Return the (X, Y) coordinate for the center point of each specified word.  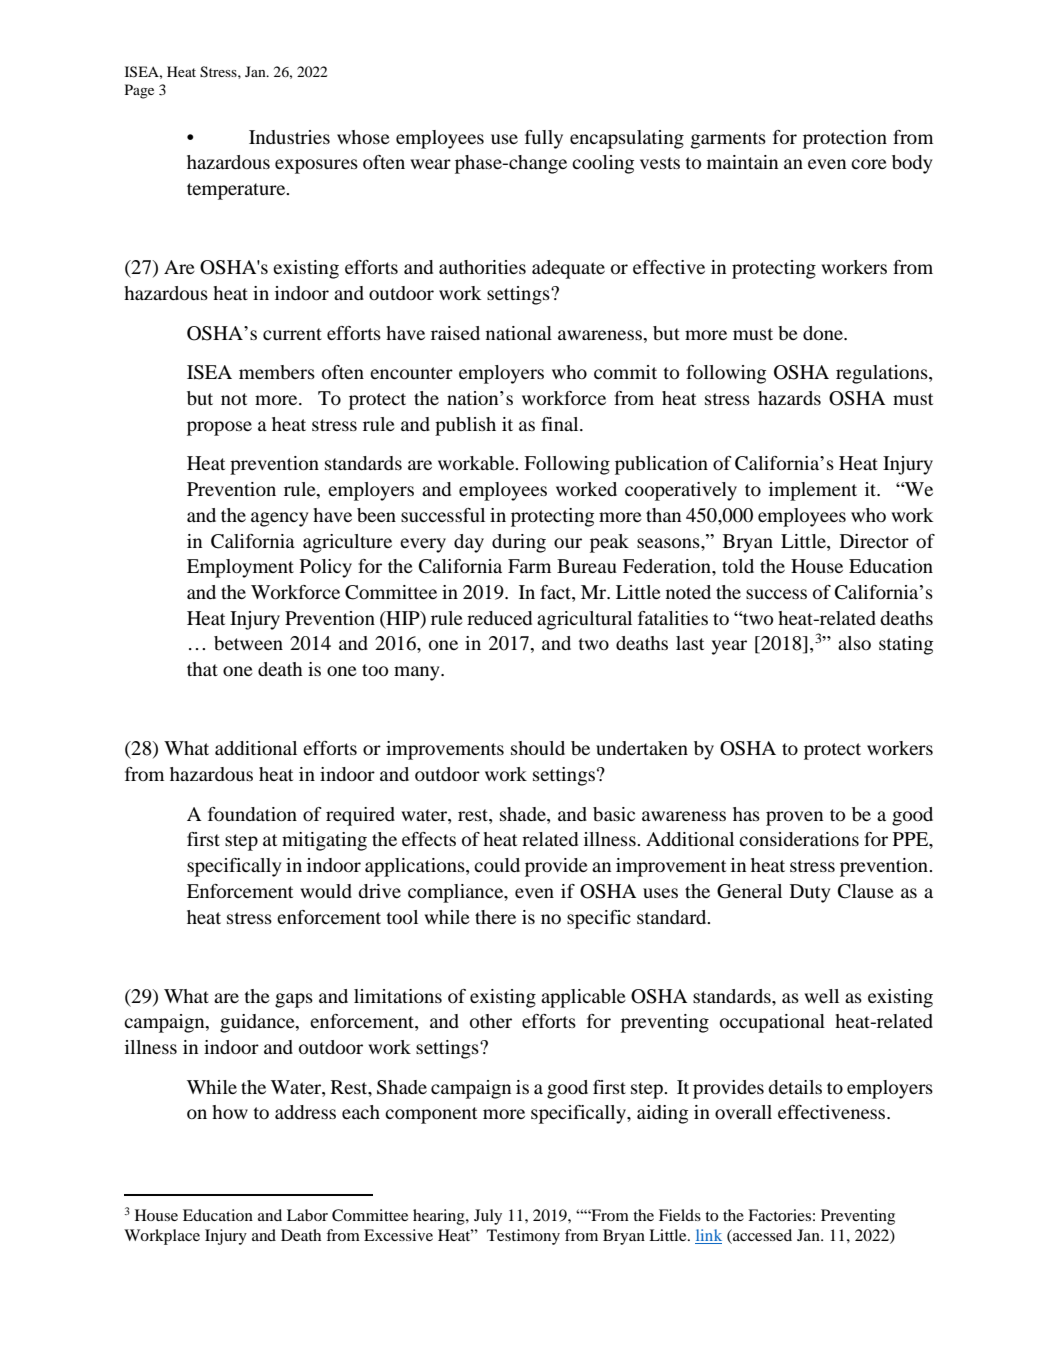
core (869, 164)
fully (544, 139)
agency (280, 519)
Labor (307, 1215)
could (497, 865)
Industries (289, 137)
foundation (252, 814)
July (488, 1217)
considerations (799, 839)
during (519, 543)
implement (813, 491)
